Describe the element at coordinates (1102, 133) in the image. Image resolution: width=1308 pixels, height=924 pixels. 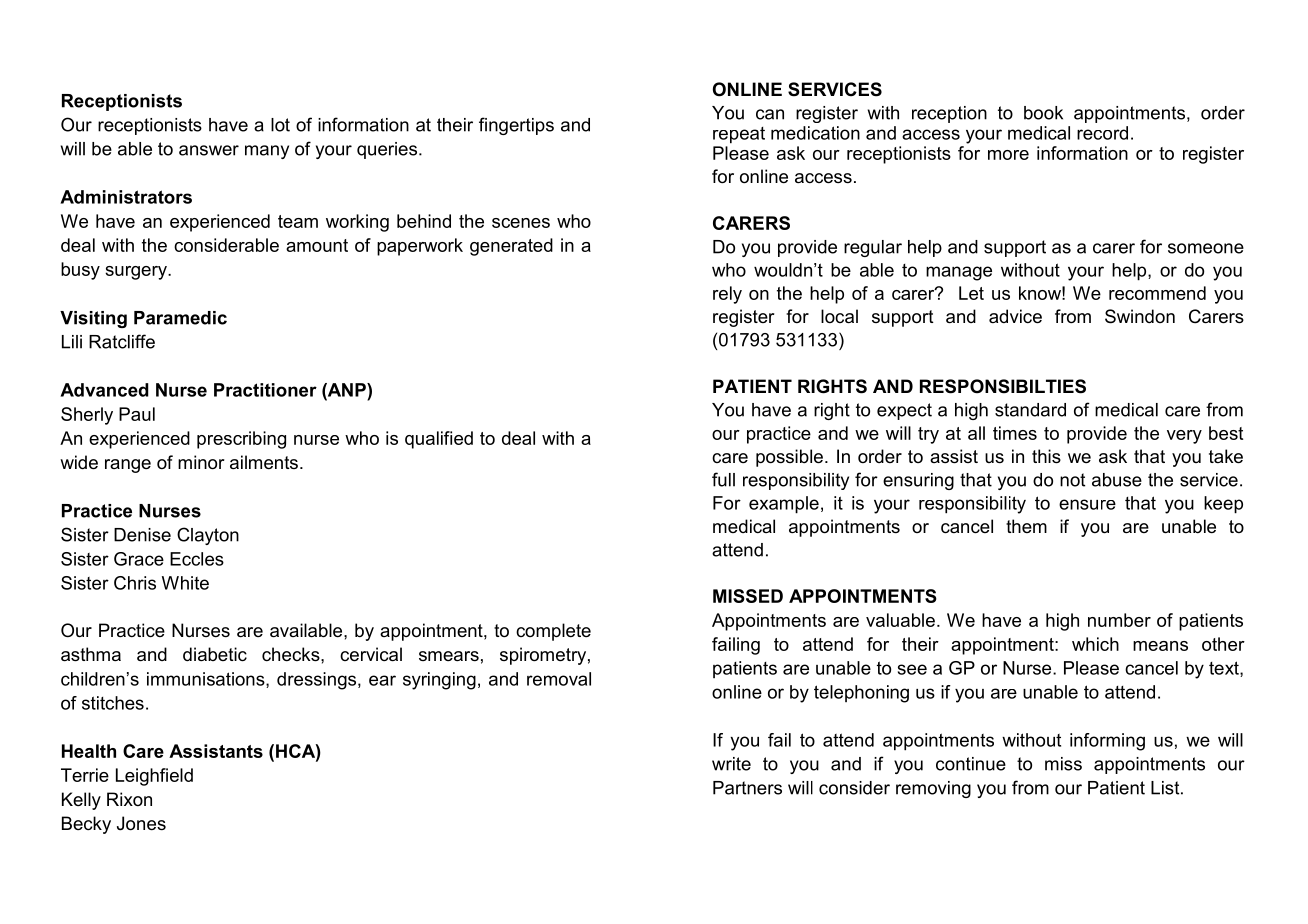
I see `record` at that location.
